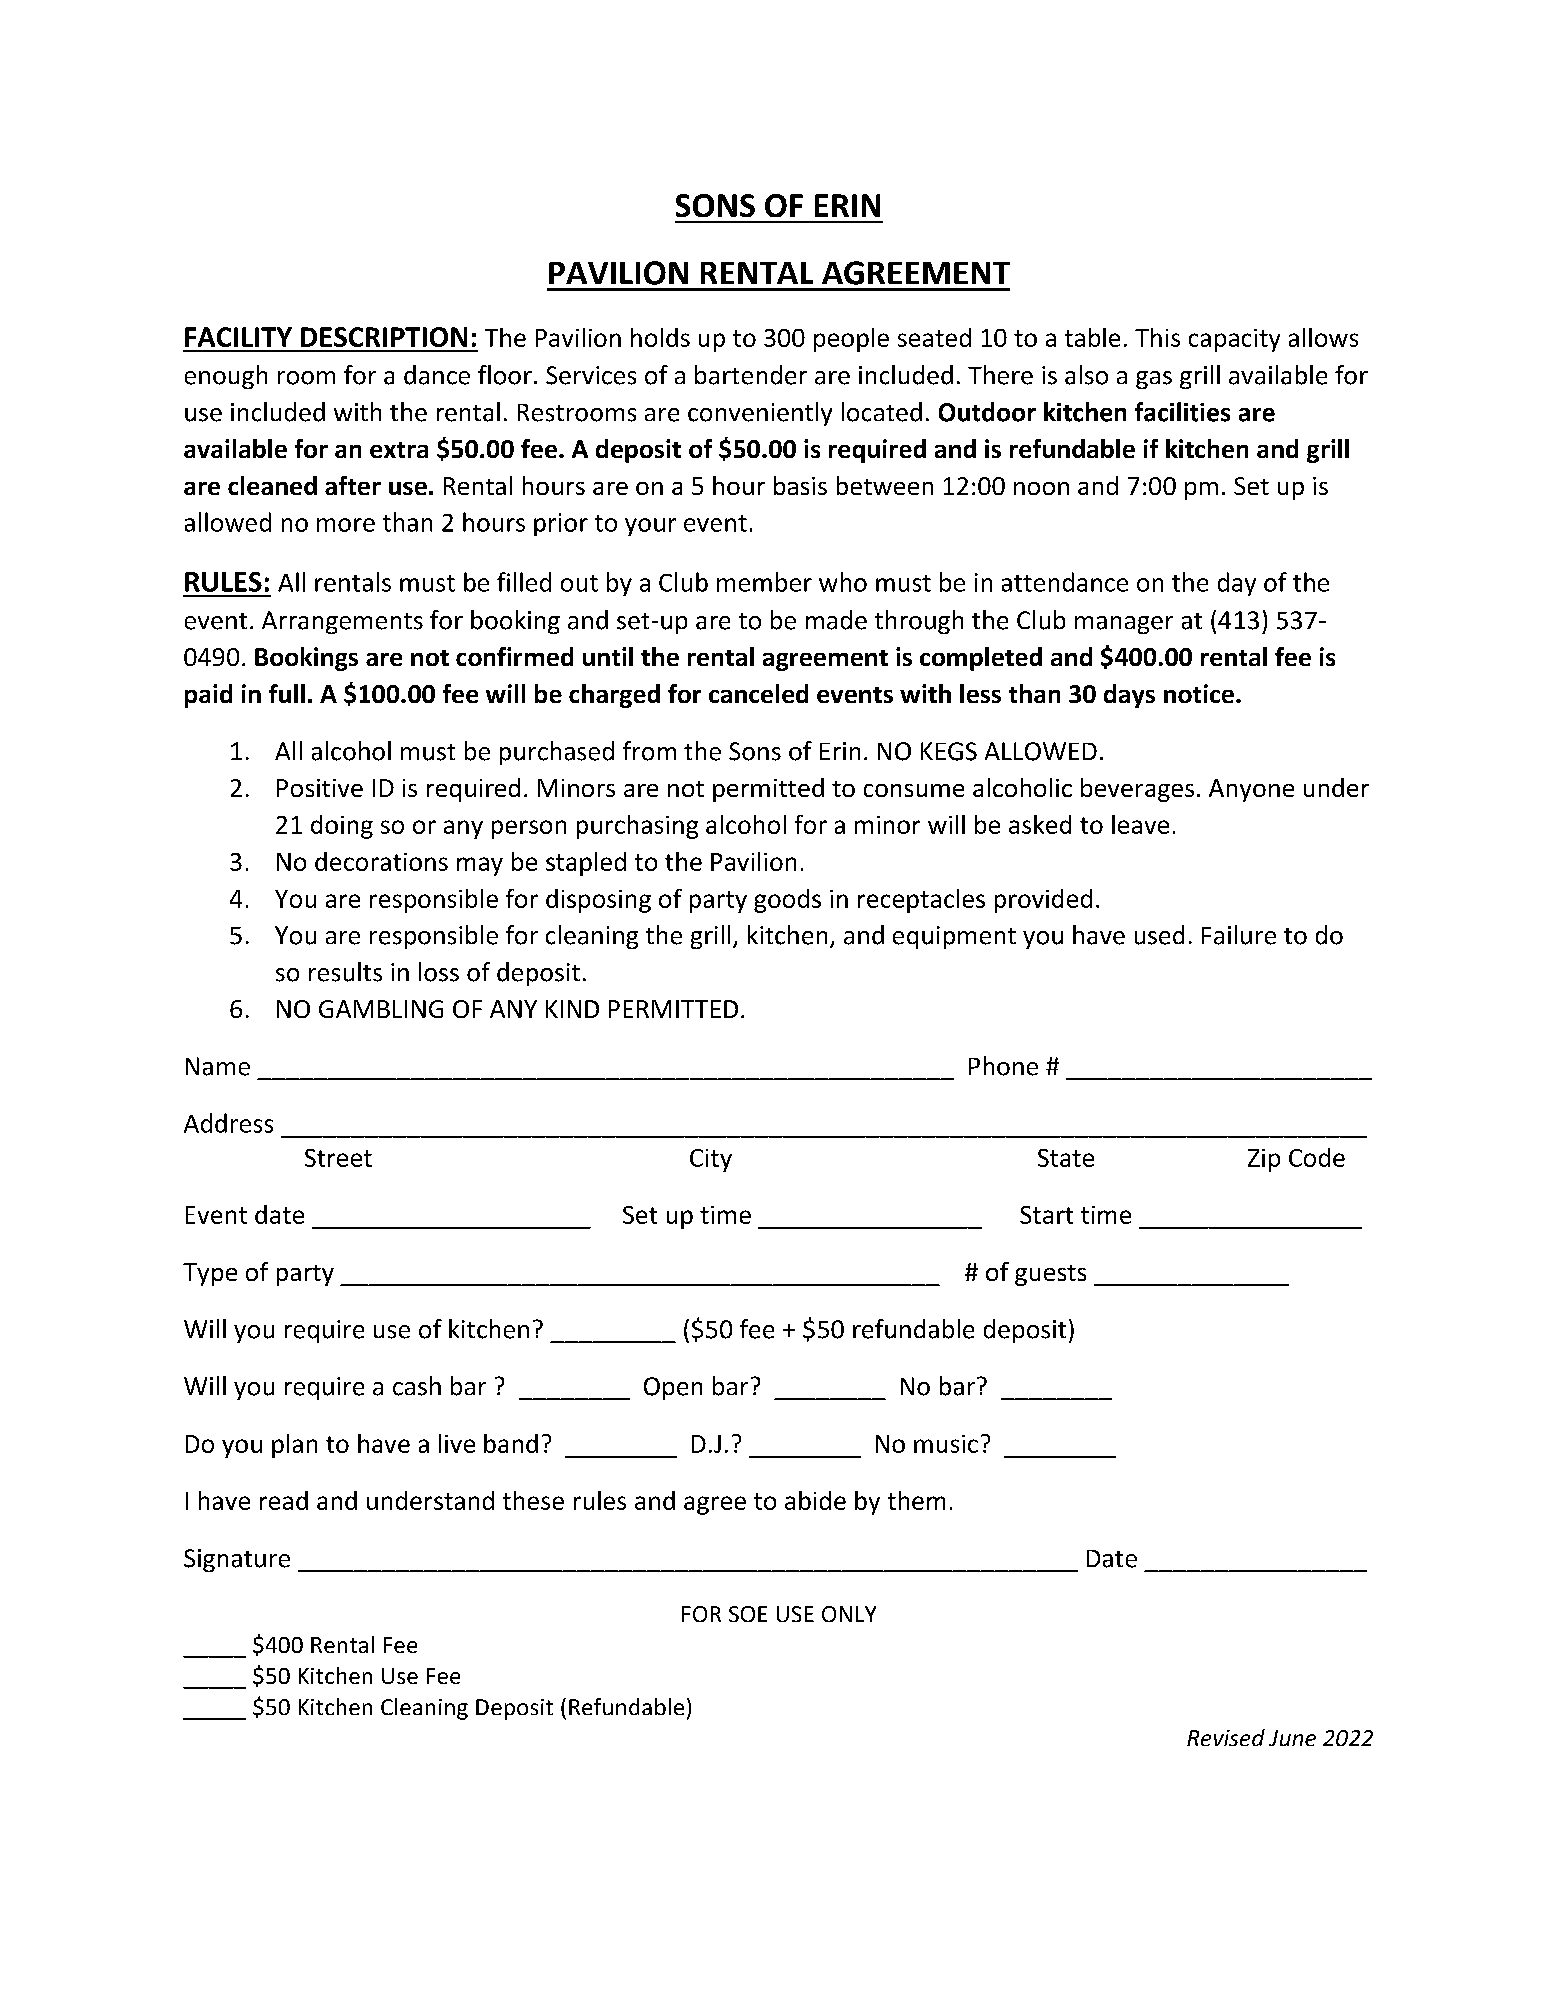  I want to click on Revised, so click(1226, 1737).
